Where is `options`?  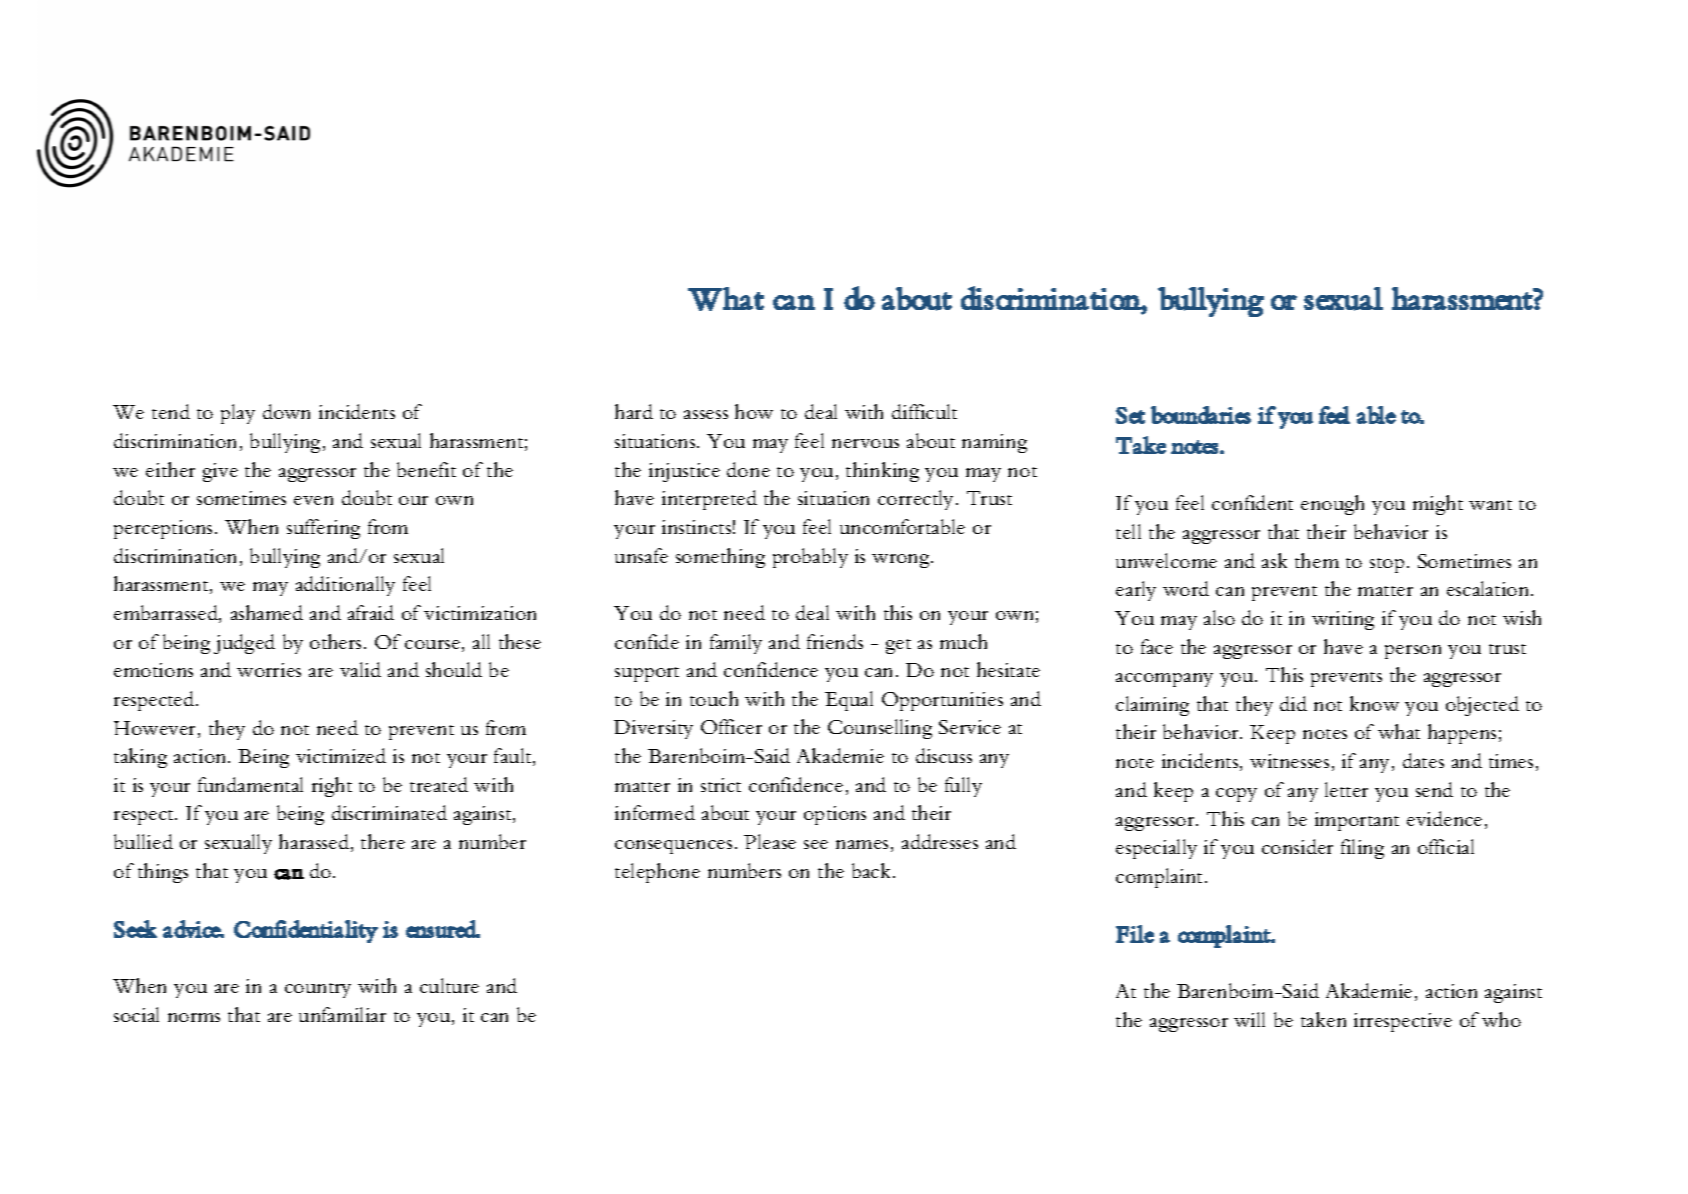 options is located at coordinates (835, 815).
